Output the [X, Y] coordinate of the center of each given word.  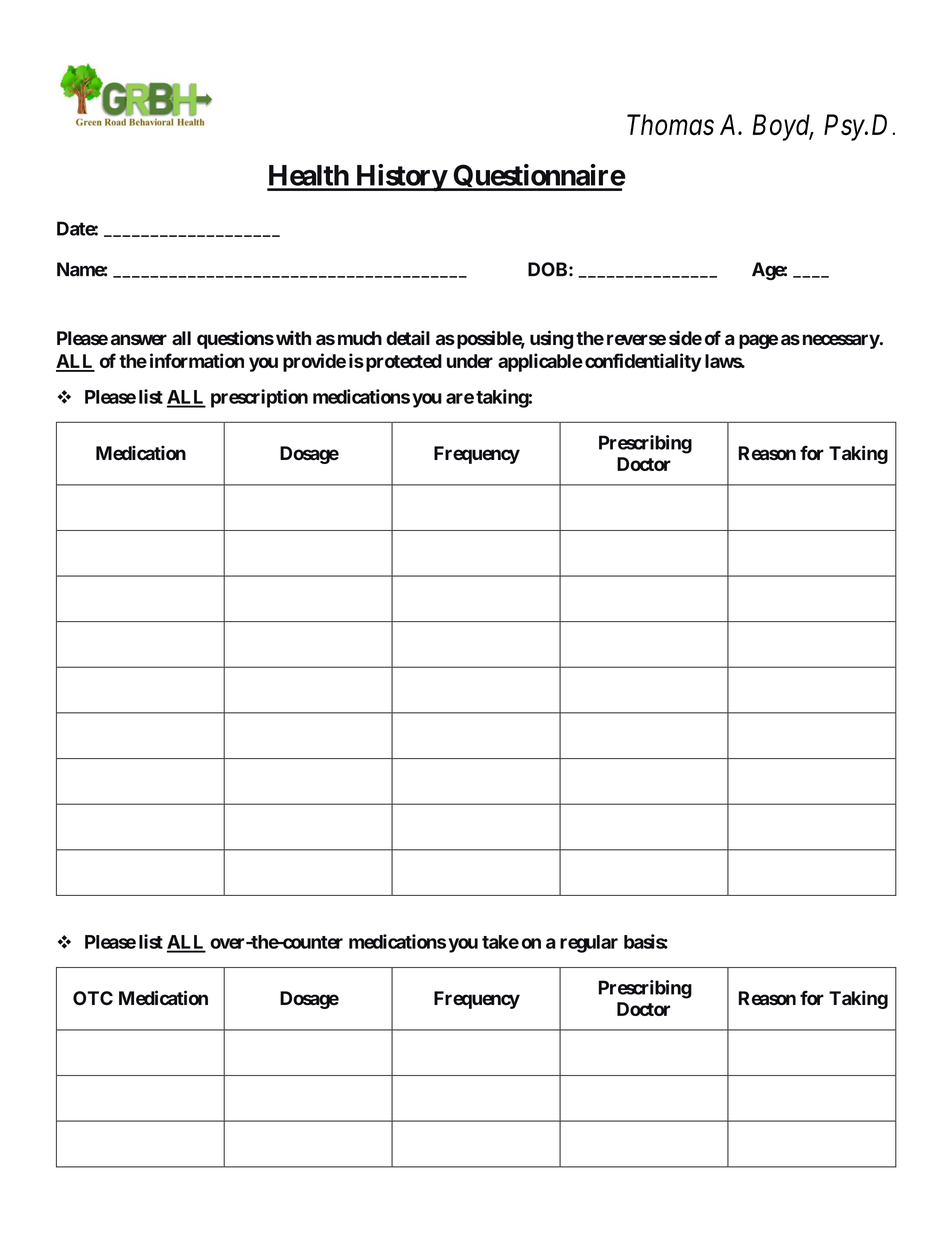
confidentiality [643, 362]
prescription [259, 398]
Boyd [782, 127]
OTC [93, 998]
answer [139, 340]
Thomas [670, 125]
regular [589, 944]
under [470, 361]
